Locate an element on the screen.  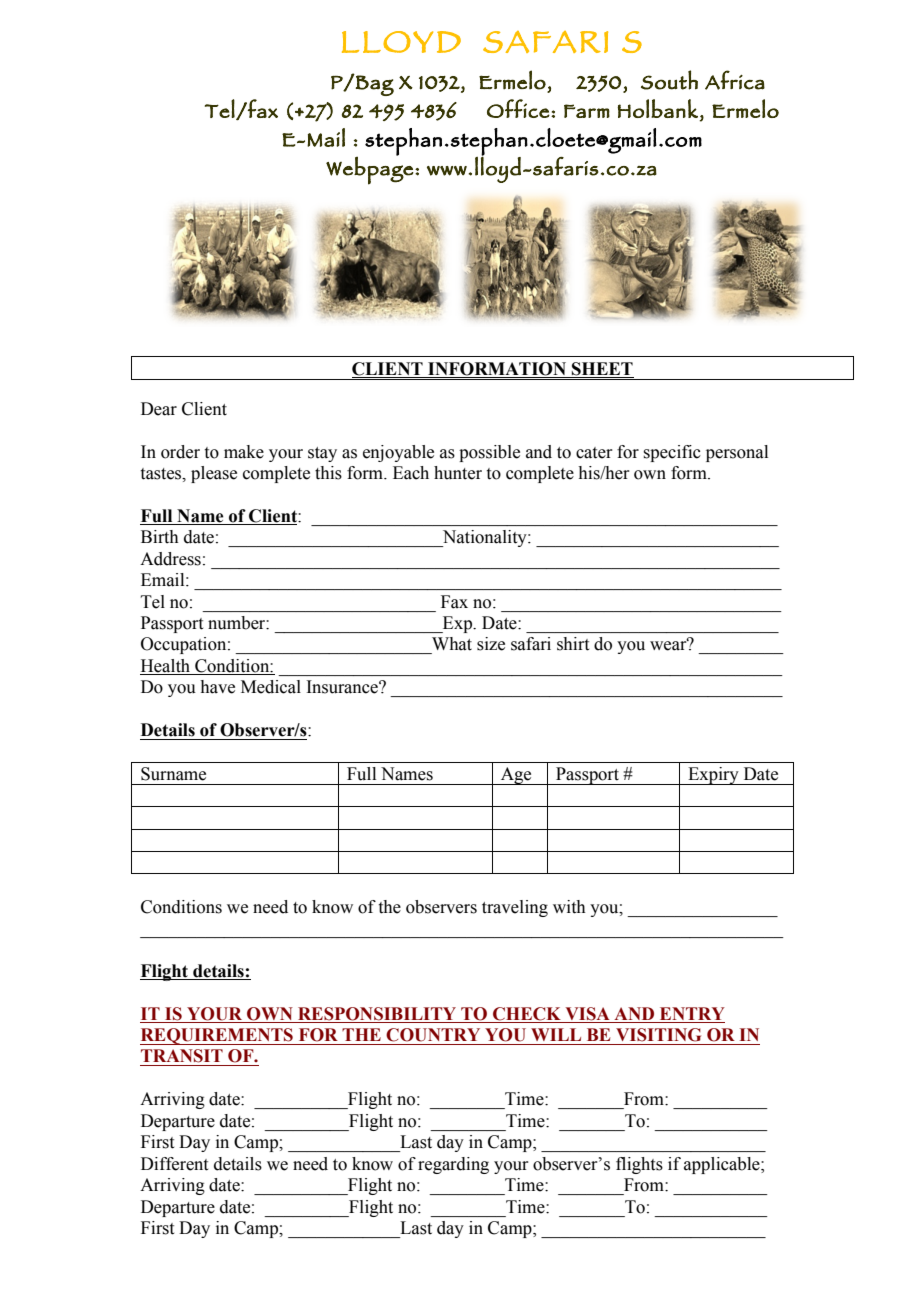
ENTRY is located at coordinates (692, 1013).
